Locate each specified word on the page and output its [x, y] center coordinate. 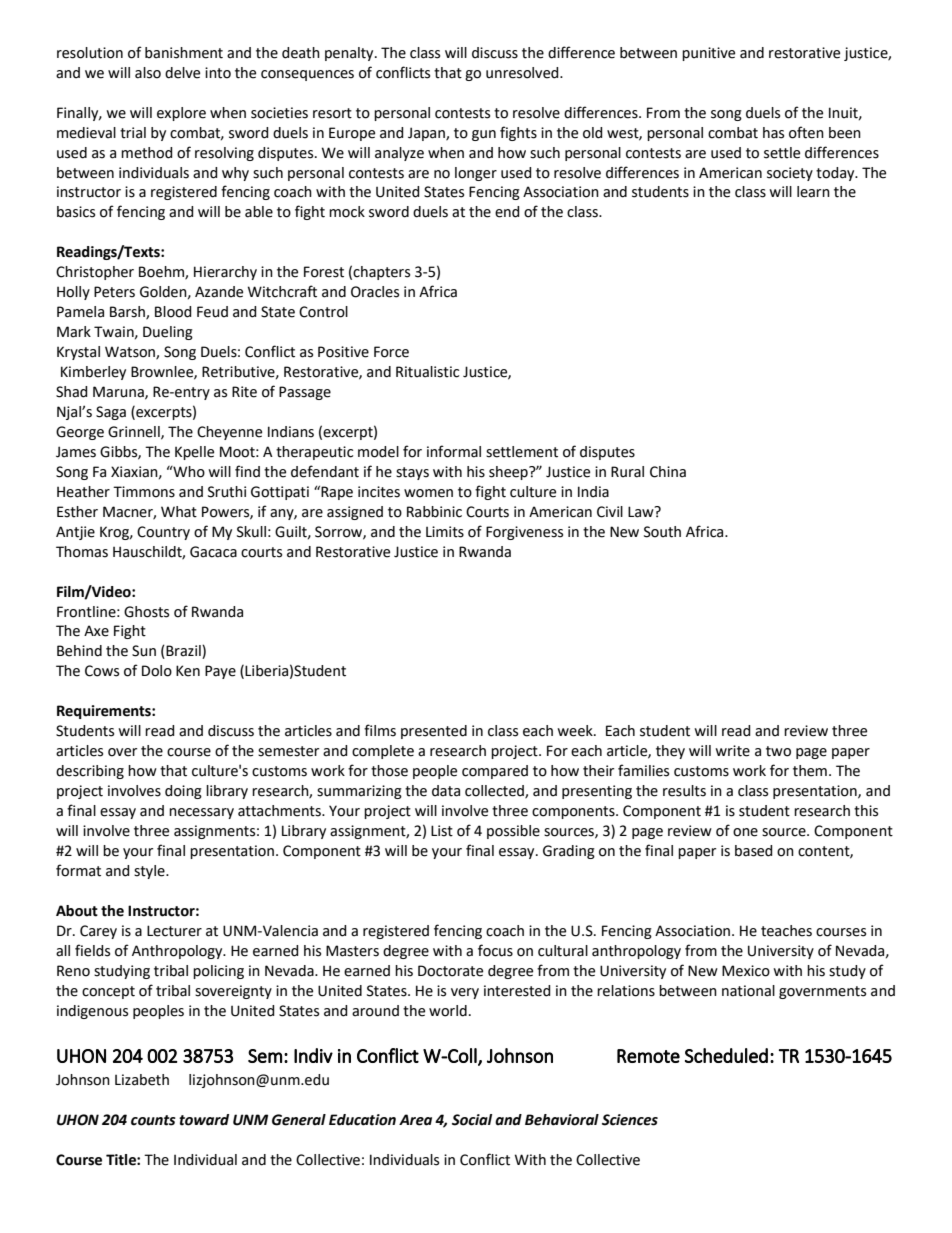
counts [153, 1120]
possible [513, 832]
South [662, 532]
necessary [201, 813]
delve [182, 73]
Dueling [168, 333]
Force [391, 352]
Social [472, 1120]
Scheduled [726, 1055]
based [754, 851]
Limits [445, 532]
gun [484, 135]
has [773, 133]
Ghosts [146, 612]
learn [813, 192]
